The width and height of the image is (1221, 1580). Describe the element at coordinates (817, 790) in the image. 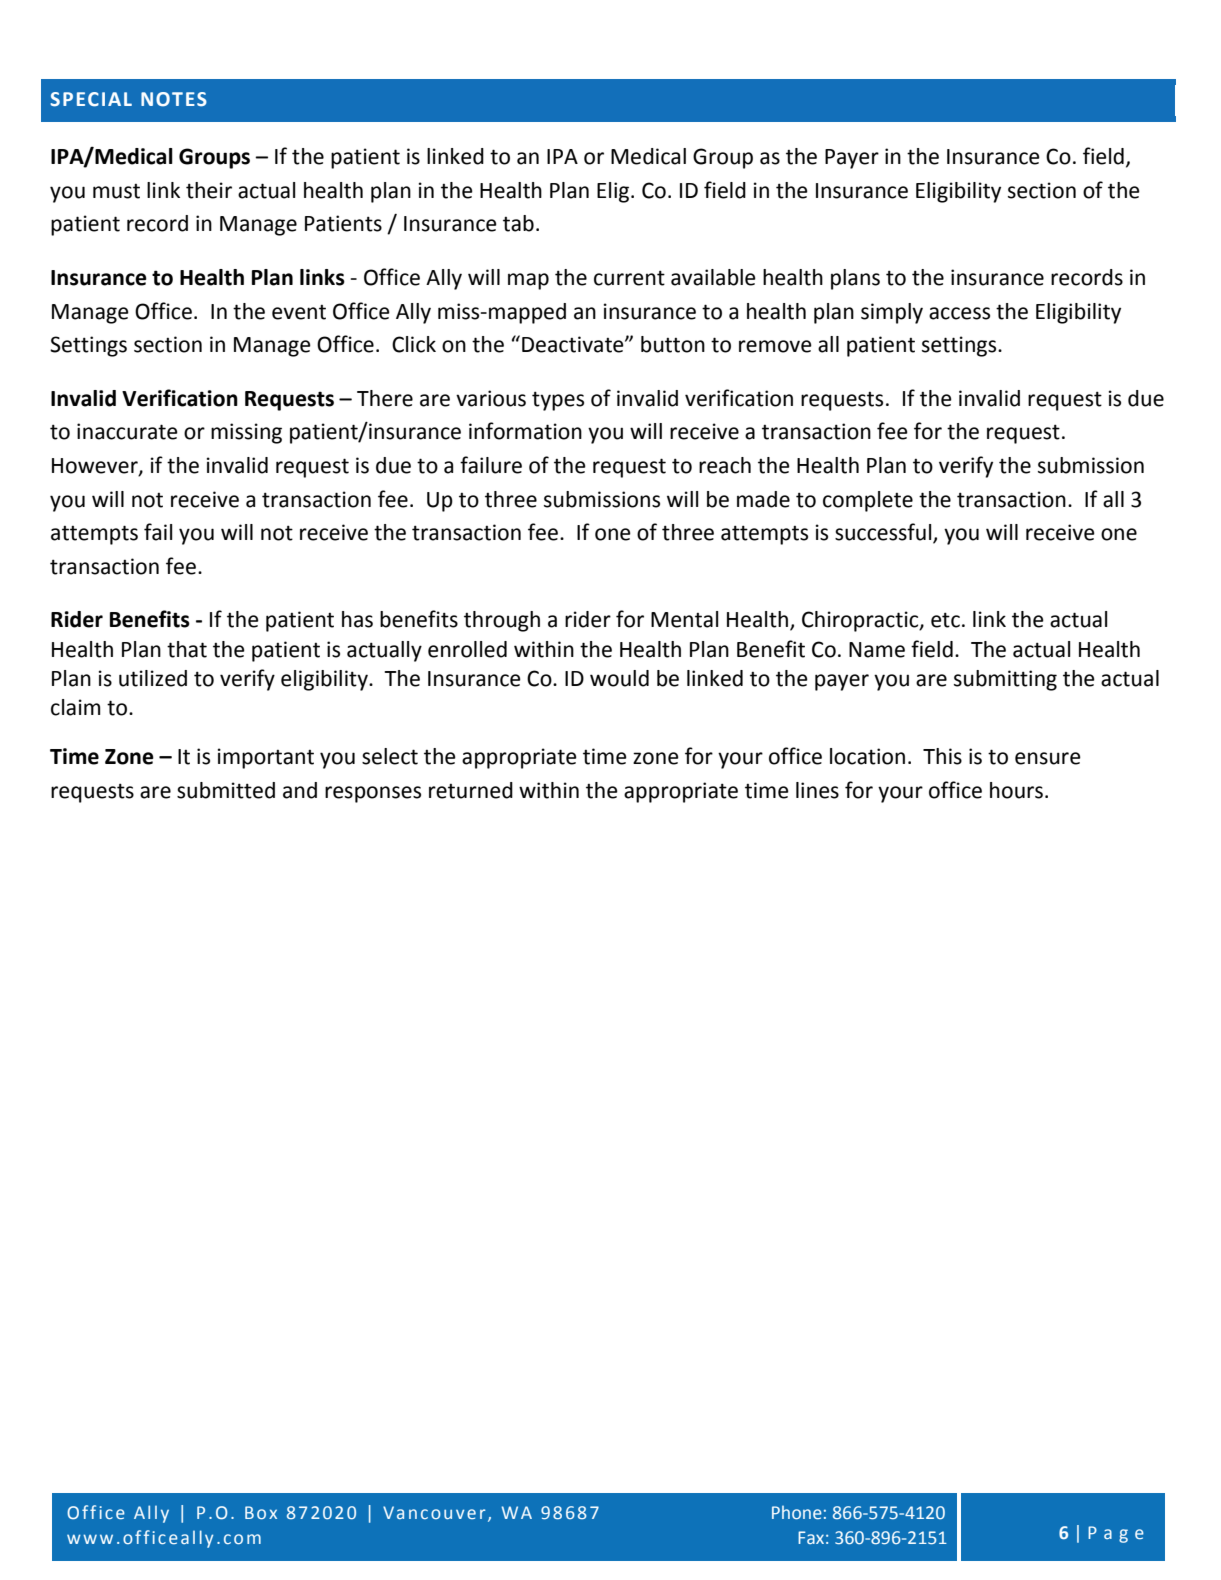

I see `lines` at that location.
